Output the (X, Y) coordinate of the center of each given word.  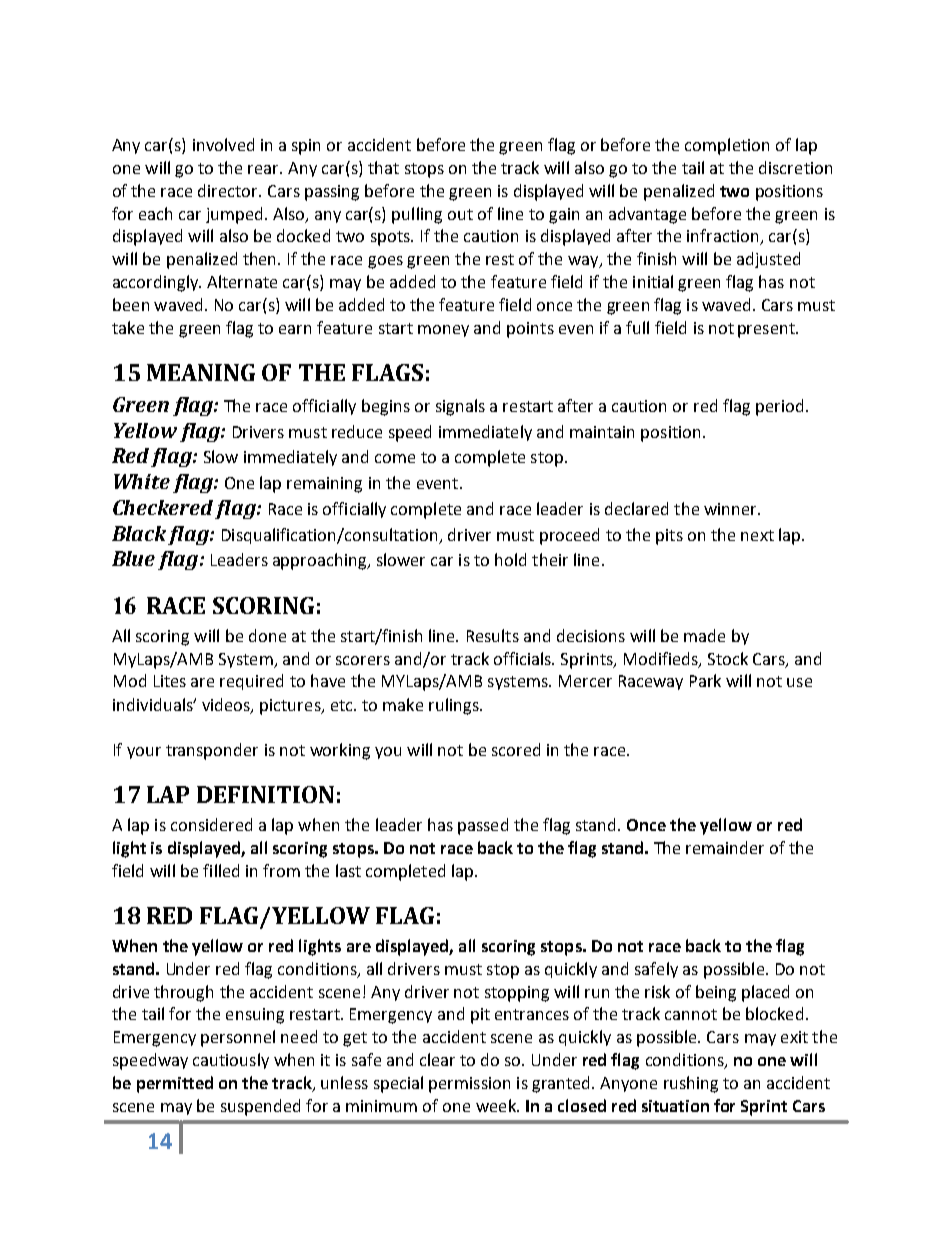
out (460, 214)
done (267, 635)
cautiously (231, 1061)
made (704, 635)
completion (727, 146)
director (229, 190)
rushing (691, 1084)
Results (493, 635)
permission (469, 1085)
